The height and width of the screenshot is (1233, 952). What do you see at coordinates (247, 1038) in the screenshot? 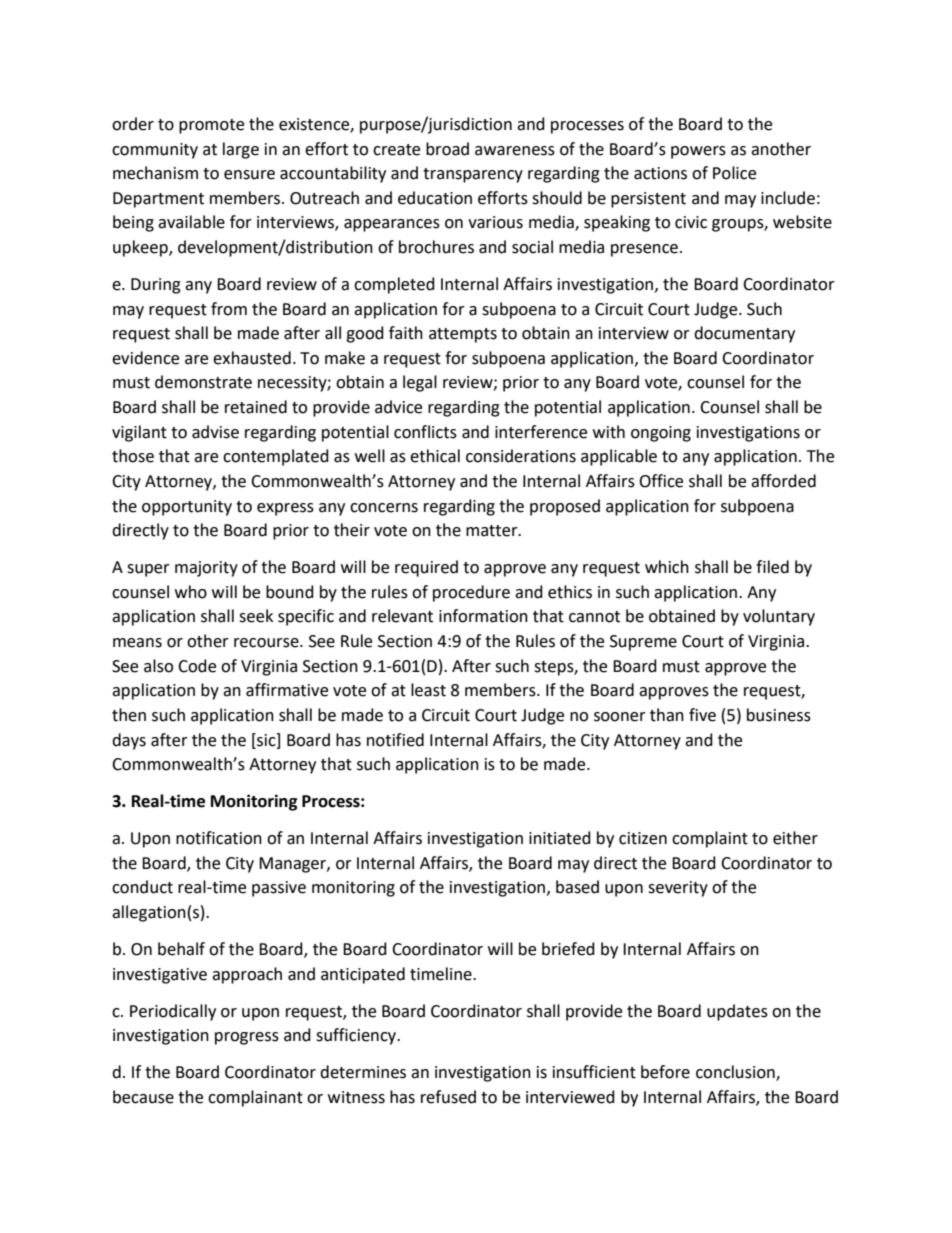
I see `progress` at bounding box center [247, 1038].
